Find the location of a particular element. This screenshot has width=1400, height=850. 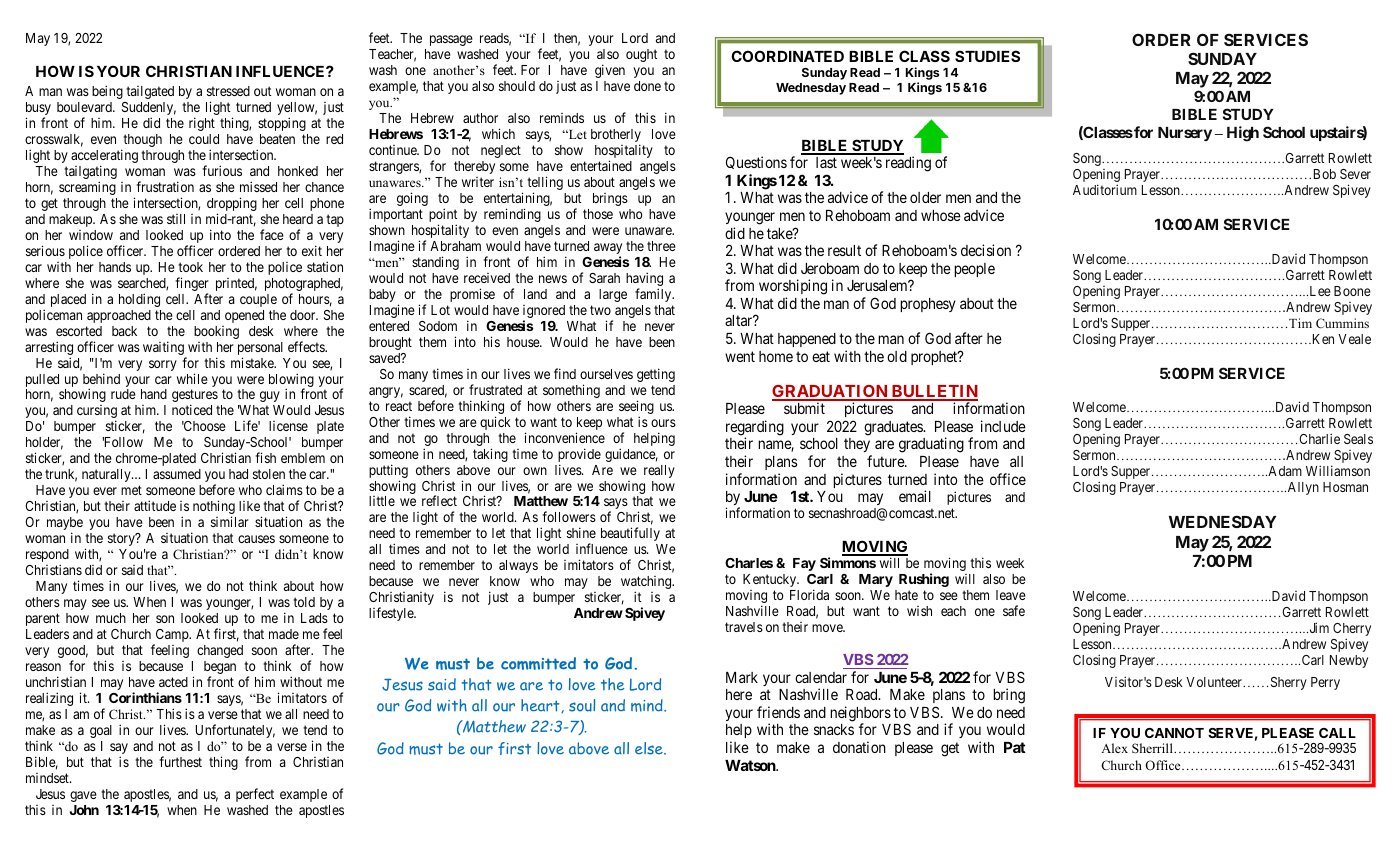

Alex is located at coordinates (1114, 748).
